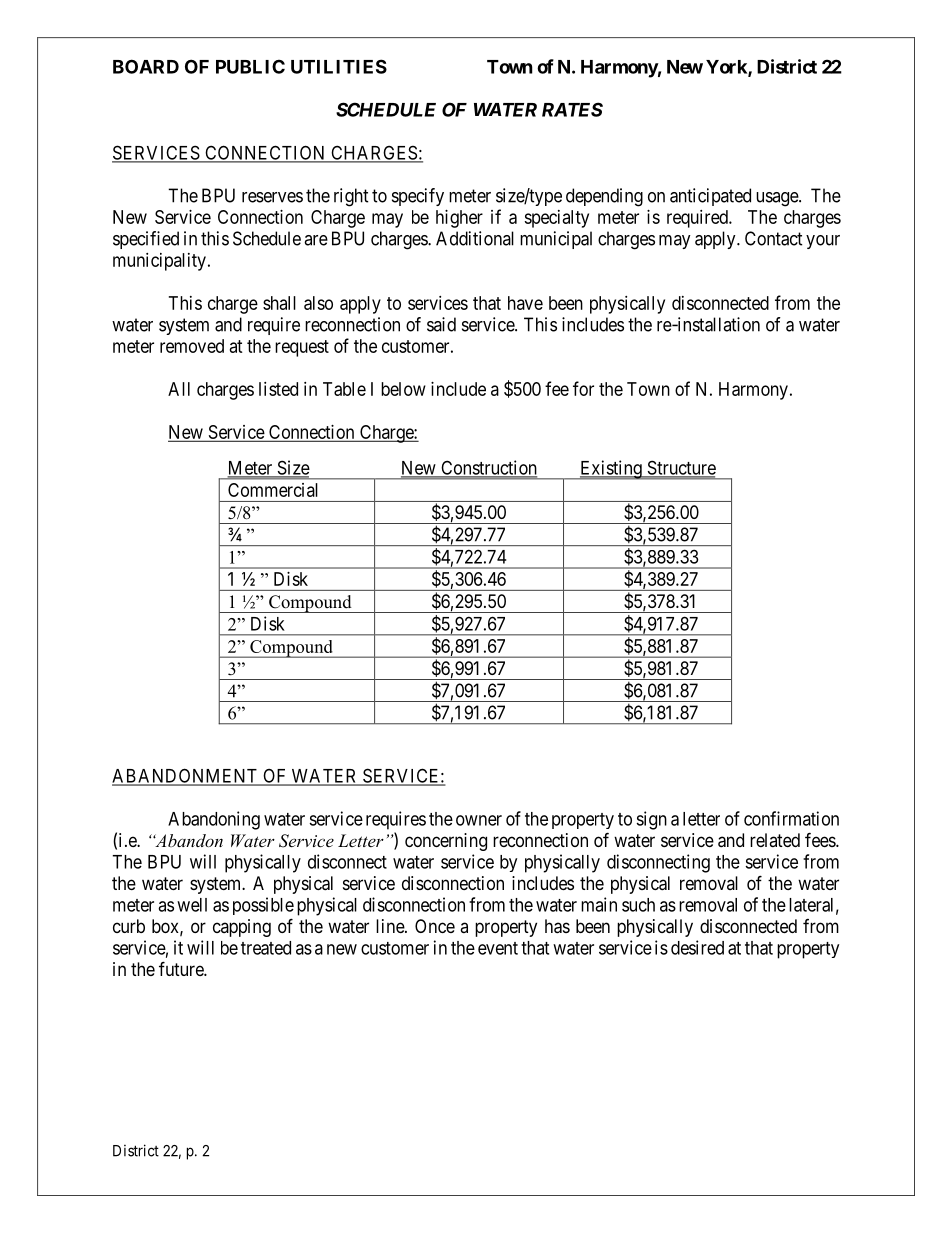  What do you see at coordinates (697, 947) in the document?
I see `desired` at bounding box center [697, 947].
